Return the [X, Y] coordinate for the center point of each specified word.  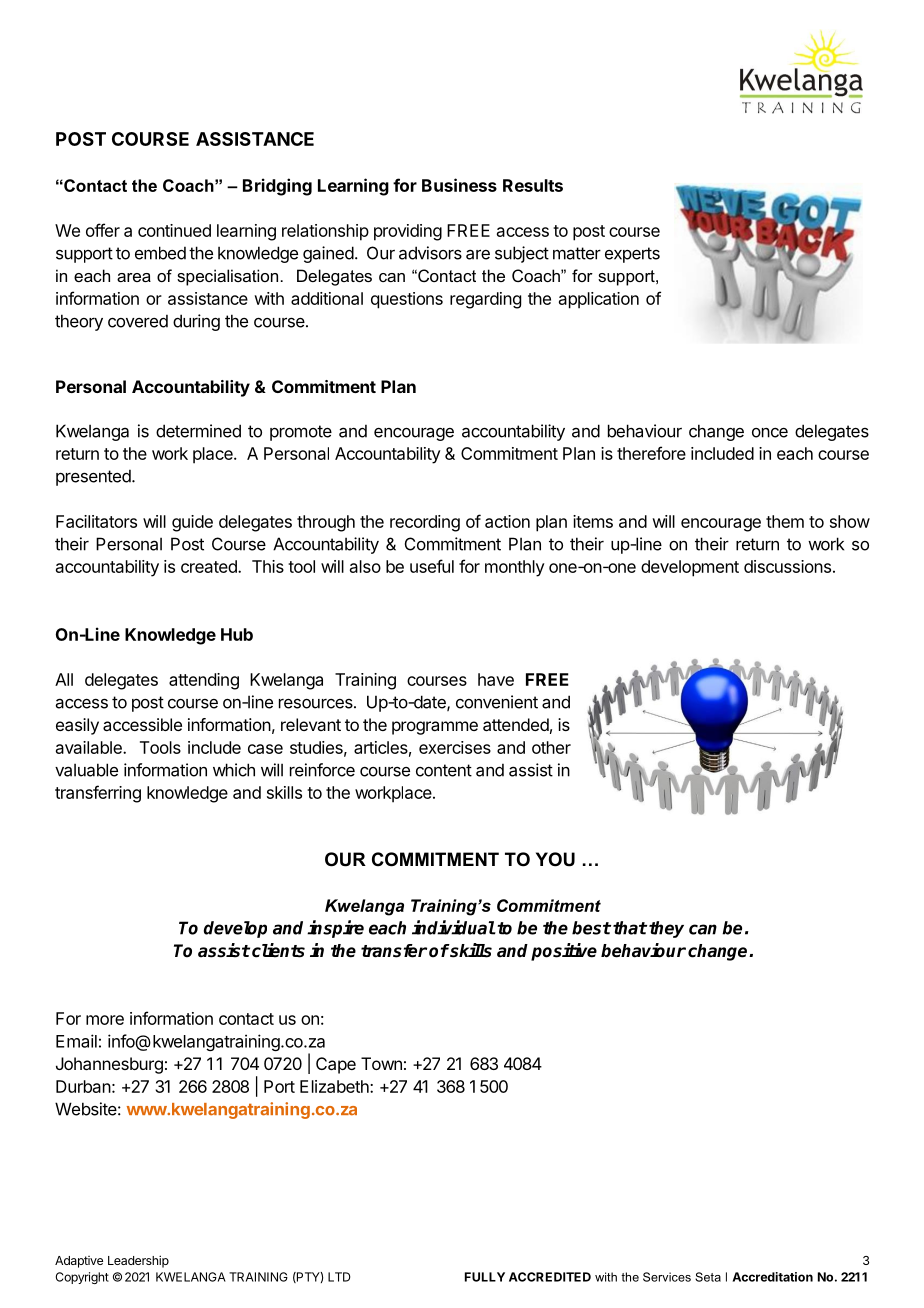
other [551, 747]
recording [425, 523]
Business [459, 185]
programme [435, 728]
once [770, 433]
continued [174, 230]
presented [94, 477]
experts [632, 255]
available [90, 747]
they [666, 929]
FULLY [485, 1277]
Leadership [138, 1261]
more [105, 1020]
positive [564, 952]
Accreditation [773, 1277]
